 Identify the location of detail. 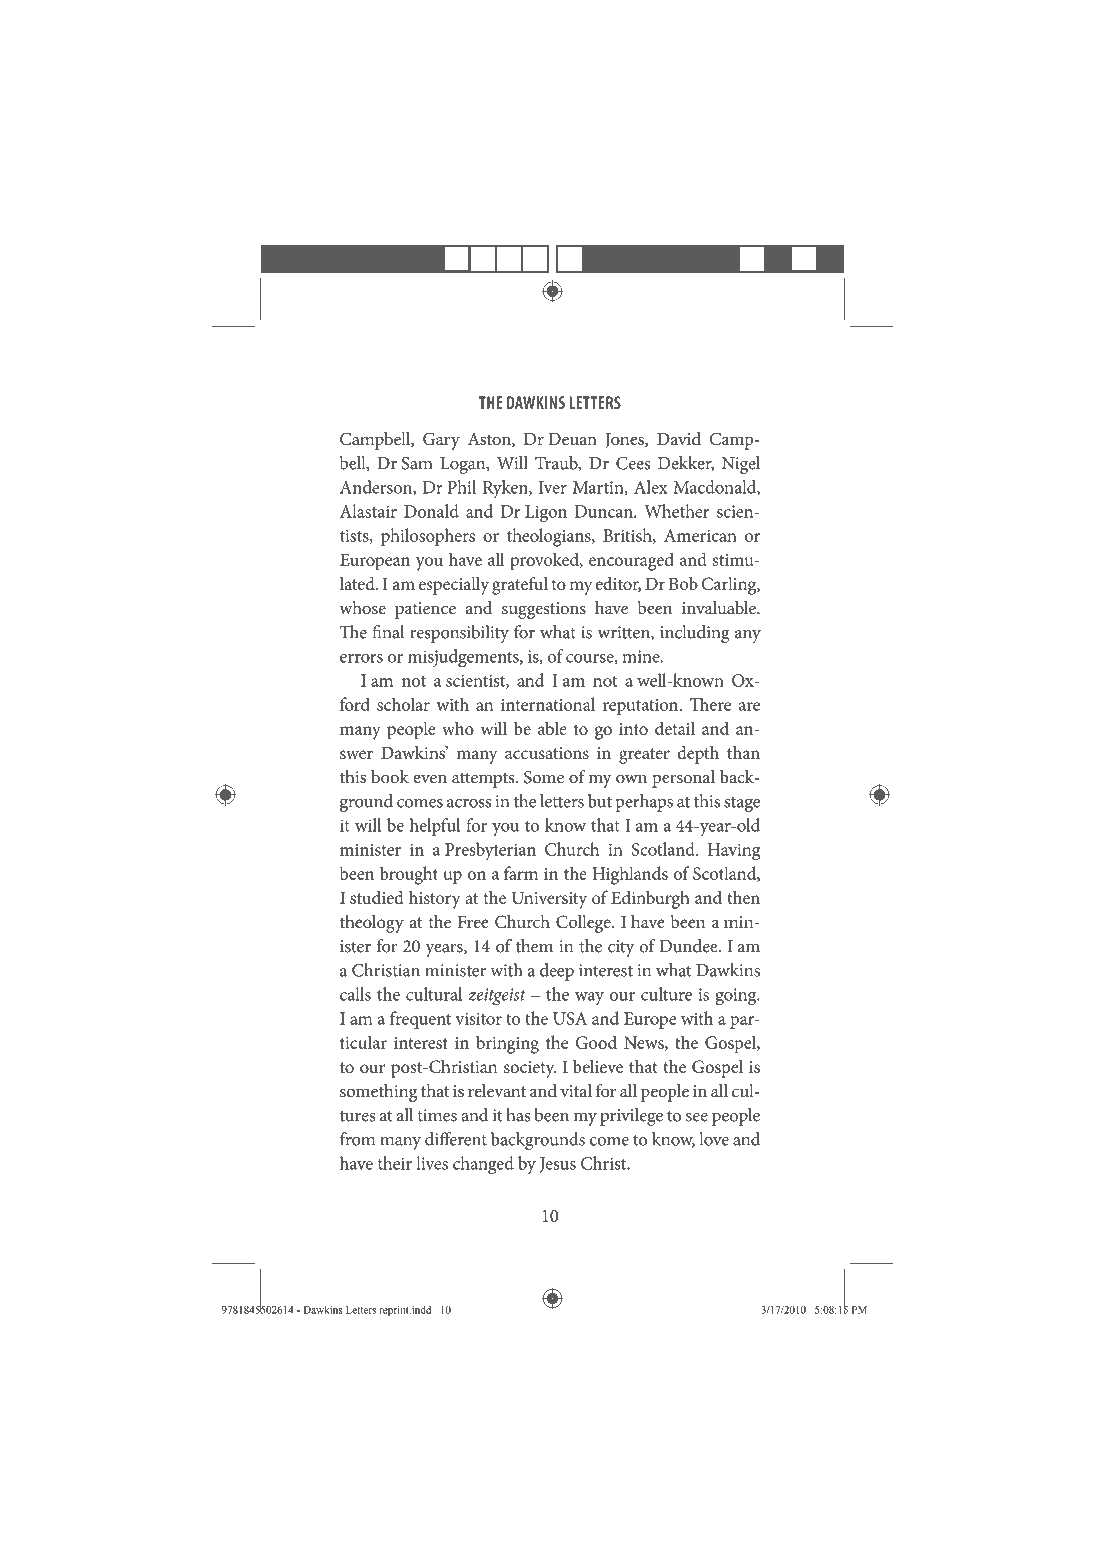
(675, 728).
